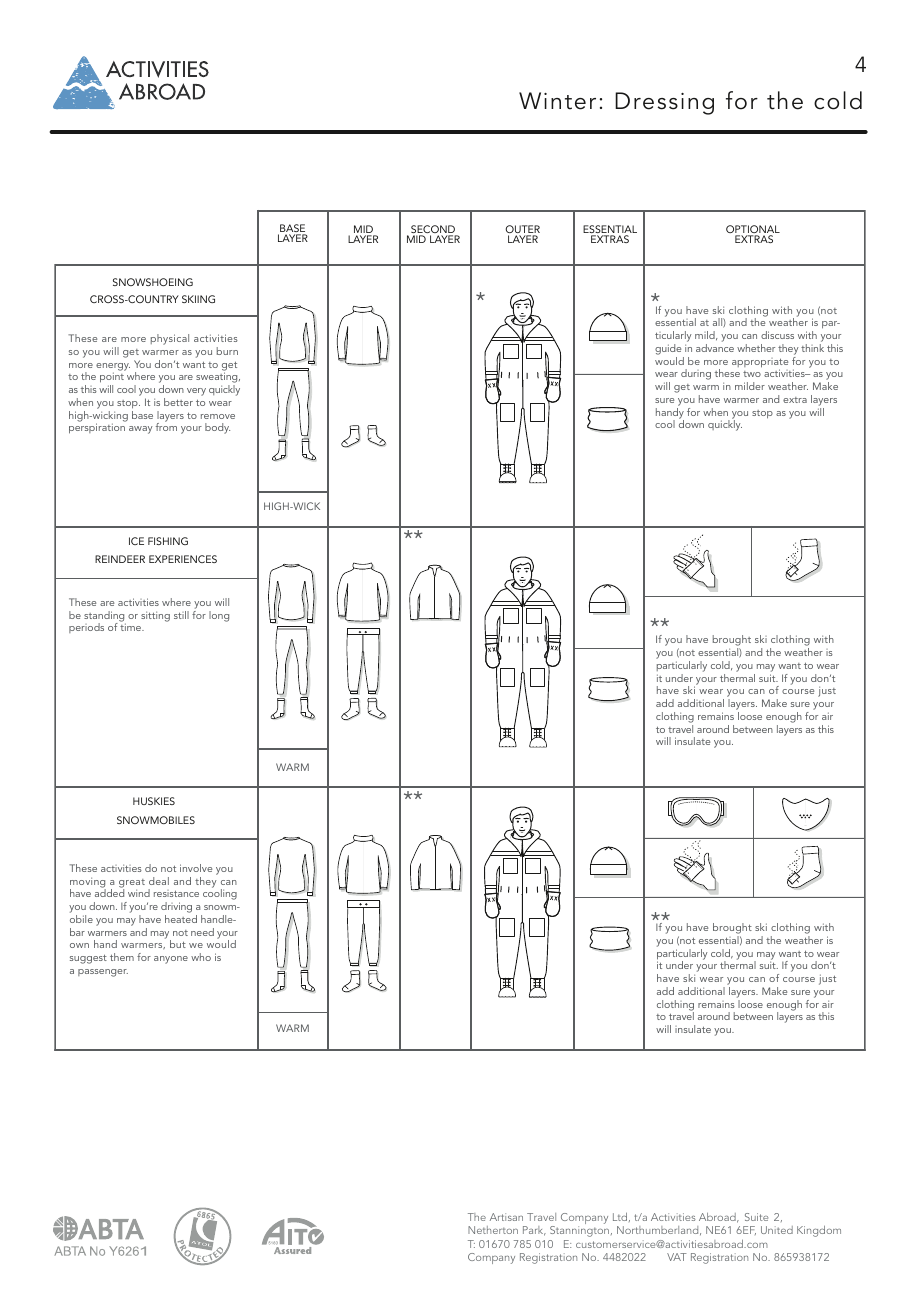 The width and height of the screenshot is (924, 1308). I want to click on United, so click(777, 1230).
